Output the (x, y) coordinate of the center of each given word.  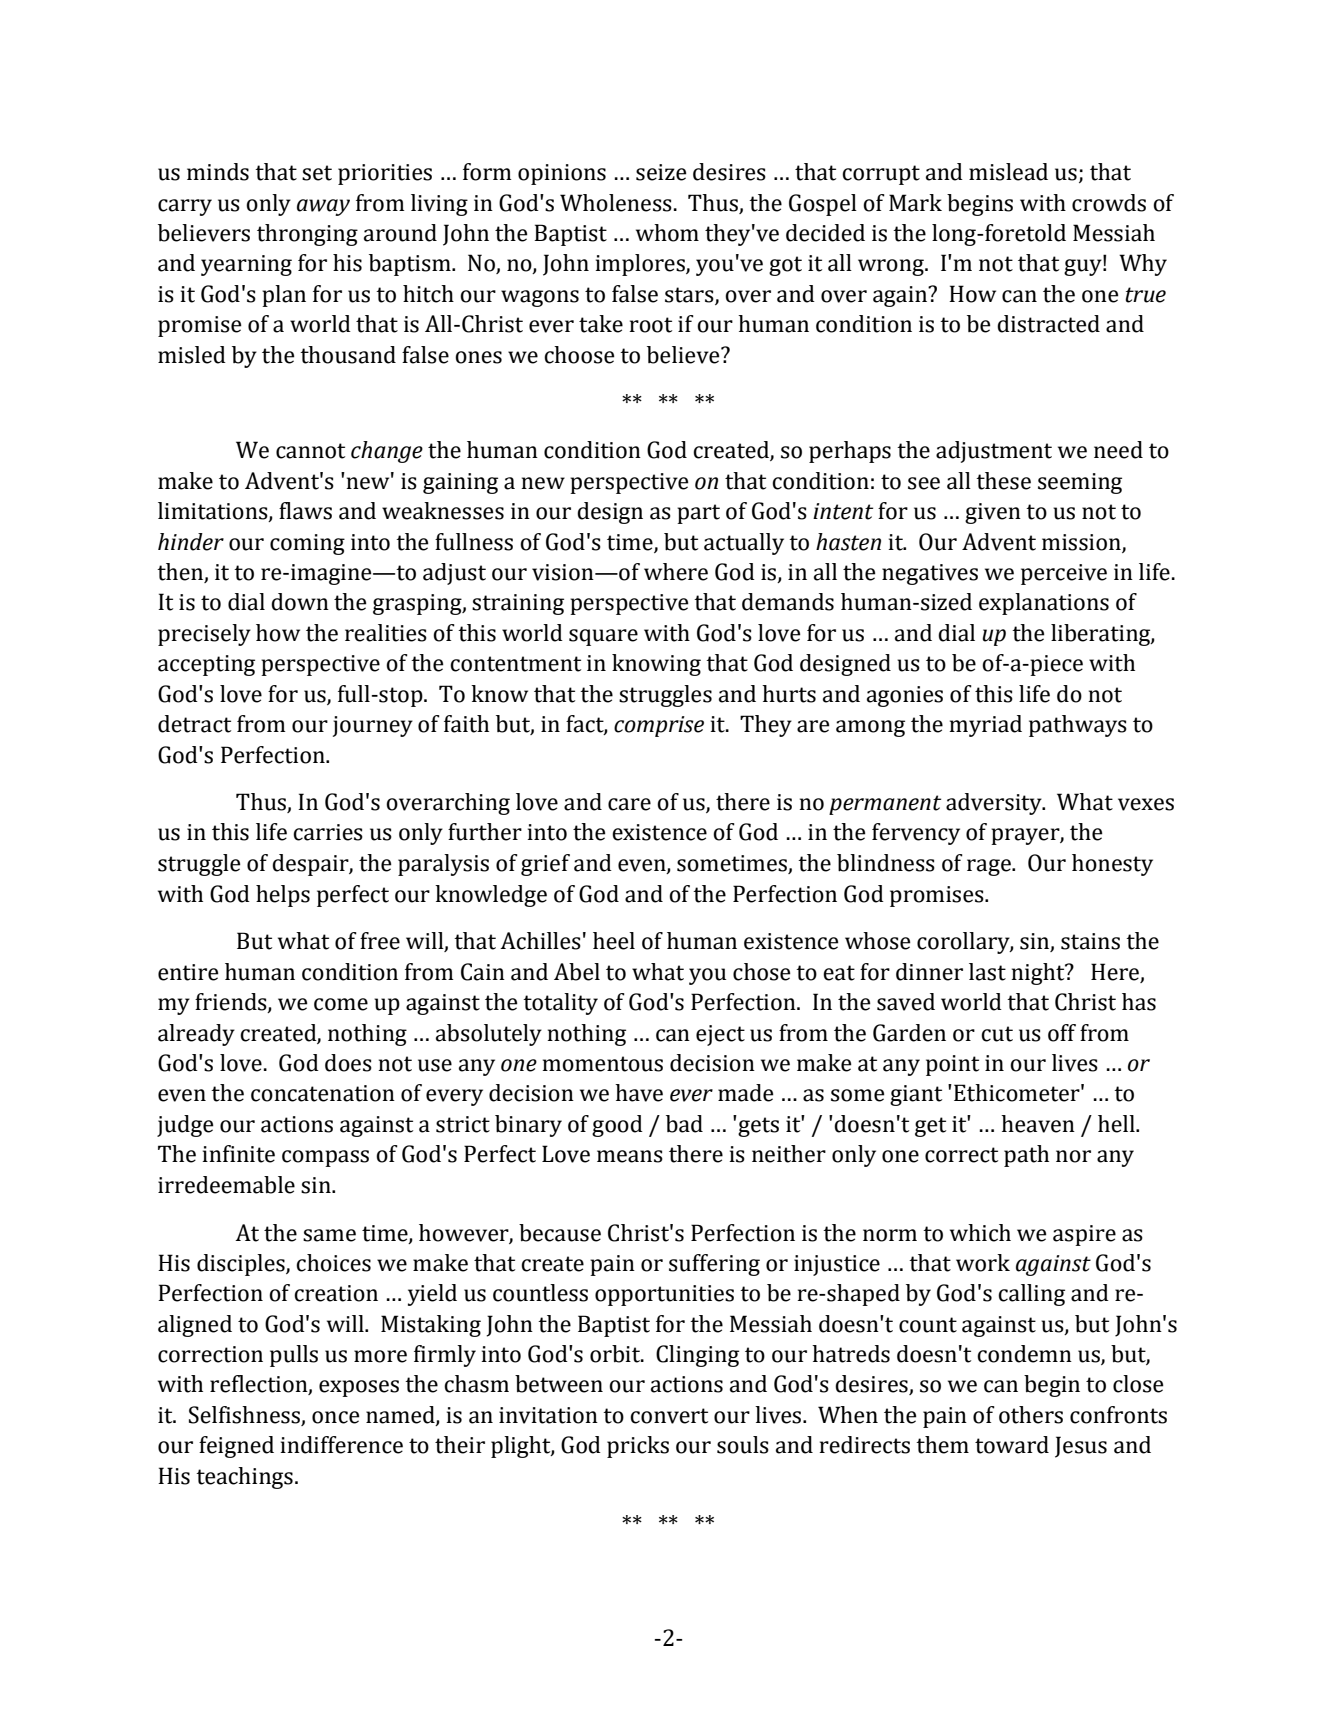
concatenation (323, 1093)
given (993, 513)
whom (667, 233)
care (629, 804)
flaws (305, 511)
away (323, 207)
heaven (1038, 1124)
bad (684, 1124)
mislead (1008, 172)
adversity (995, 804)
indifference (342, 1445)
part (698, 514)
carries (328, 832)
